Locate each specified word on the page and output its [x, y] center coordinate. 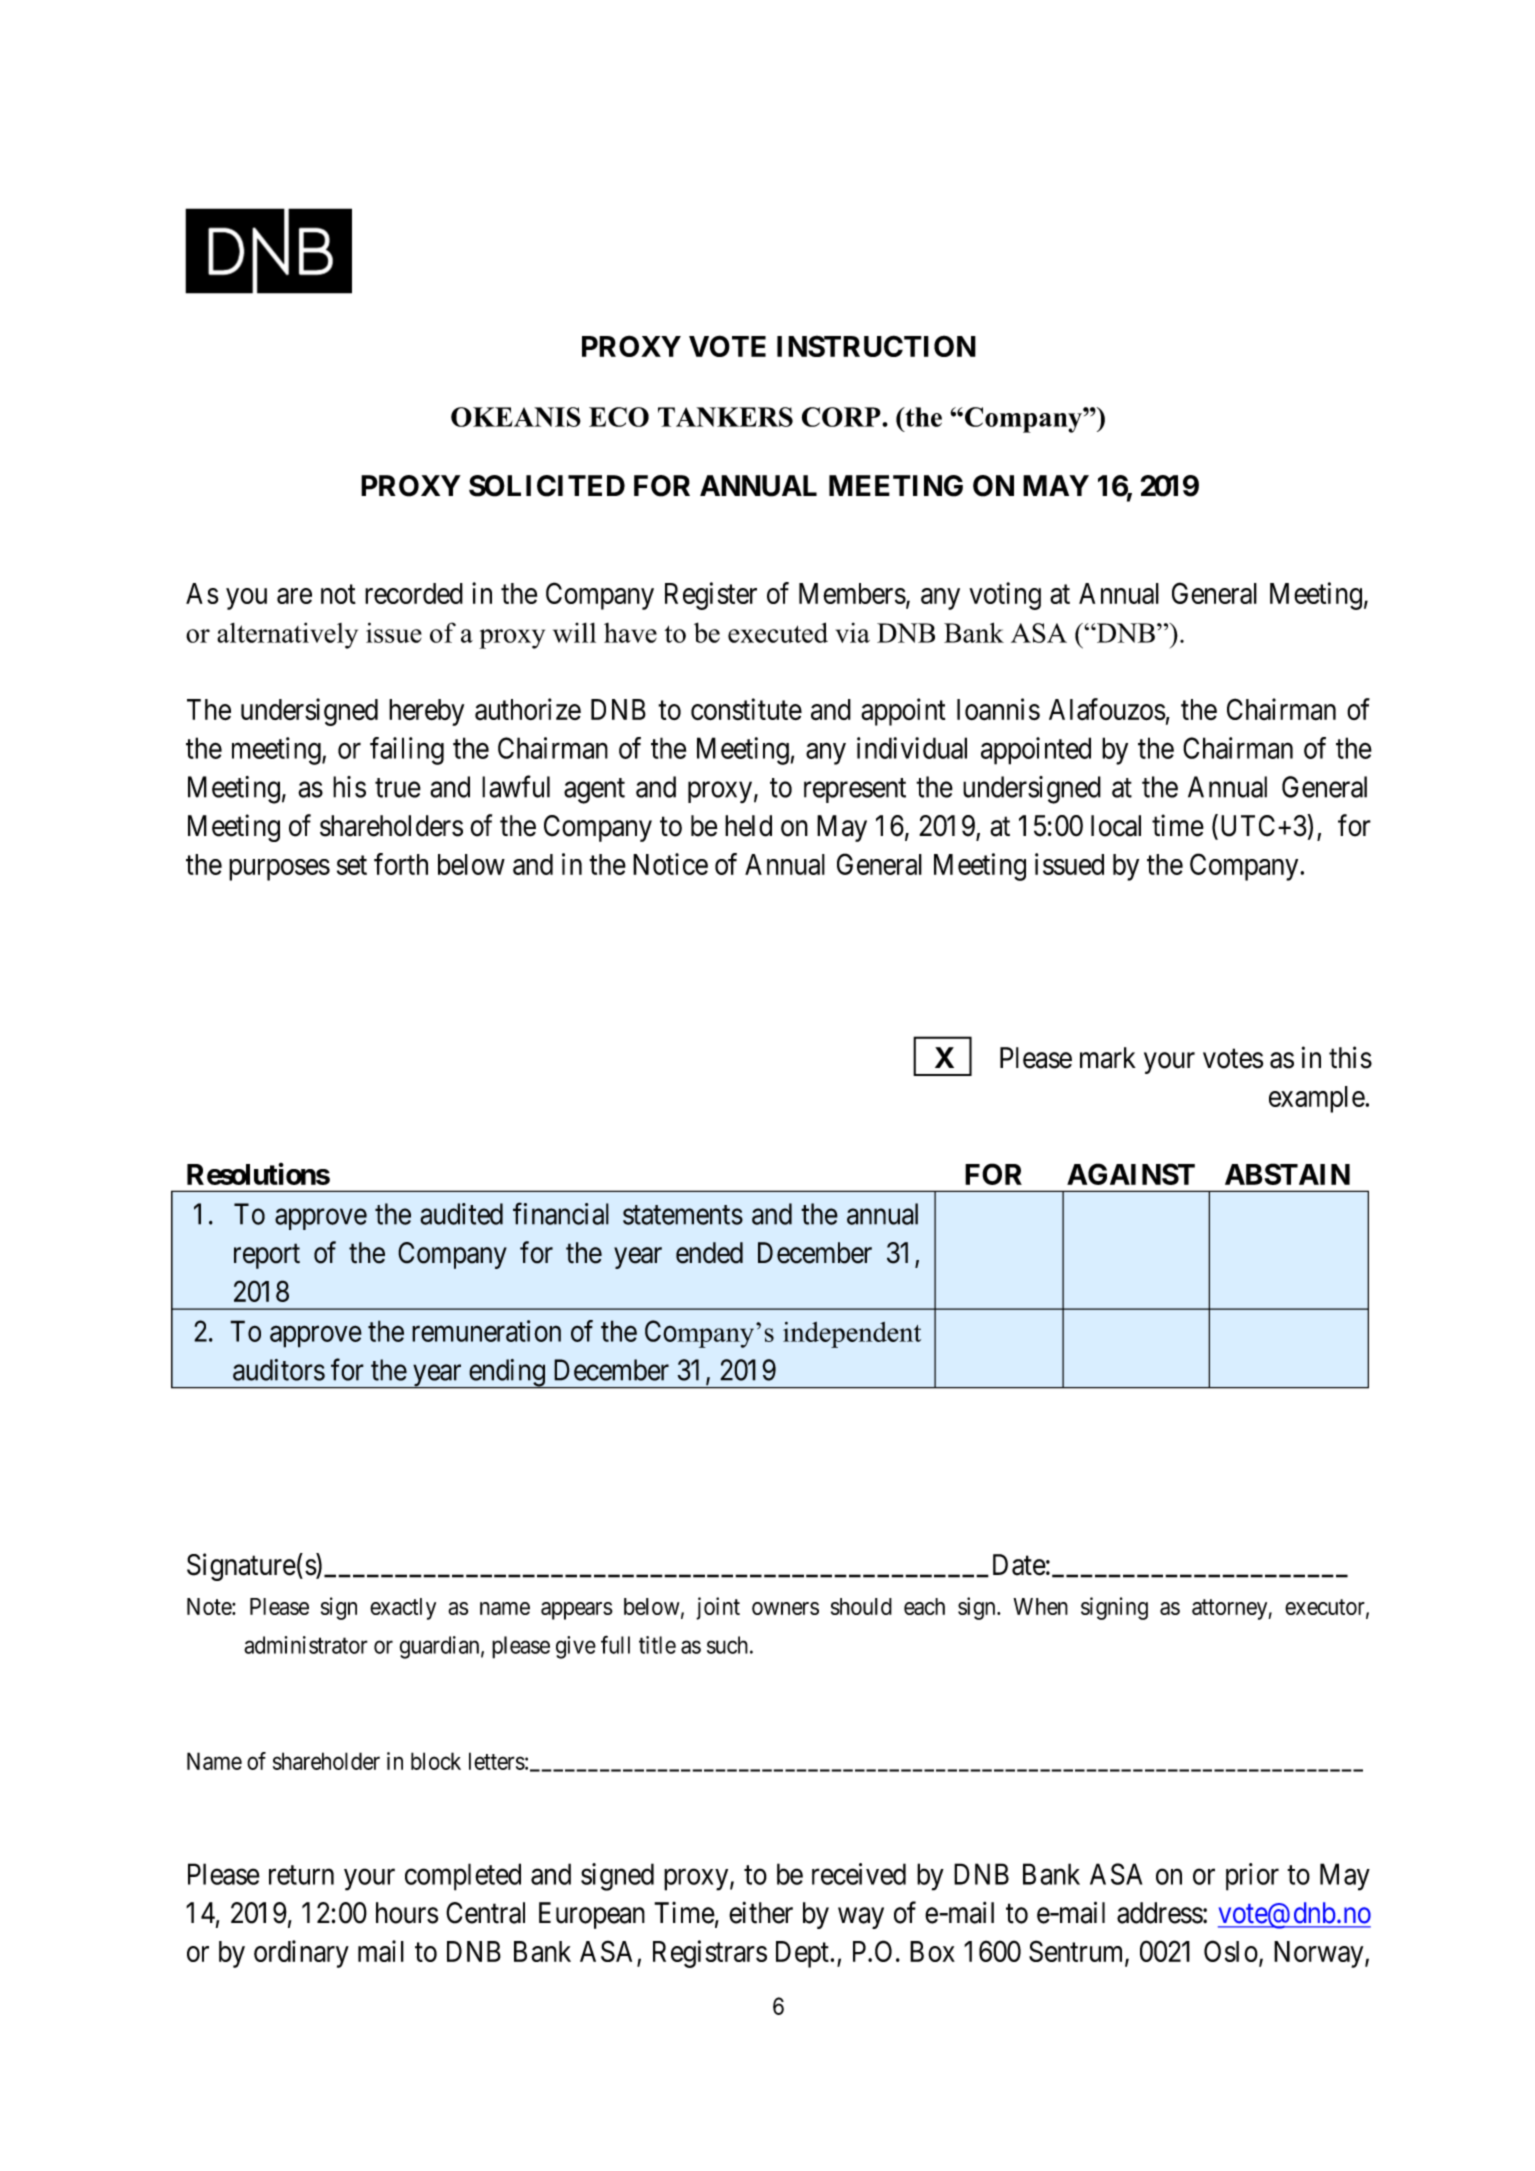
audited [461, 1214]
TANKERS [725, 417]
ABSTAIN [1287, 1174]
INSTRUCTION [876, 346]
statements [683, 1215]
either [761, 1912]
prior [1252, 1877]
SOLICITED [547, 486]
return [301, 1875]
